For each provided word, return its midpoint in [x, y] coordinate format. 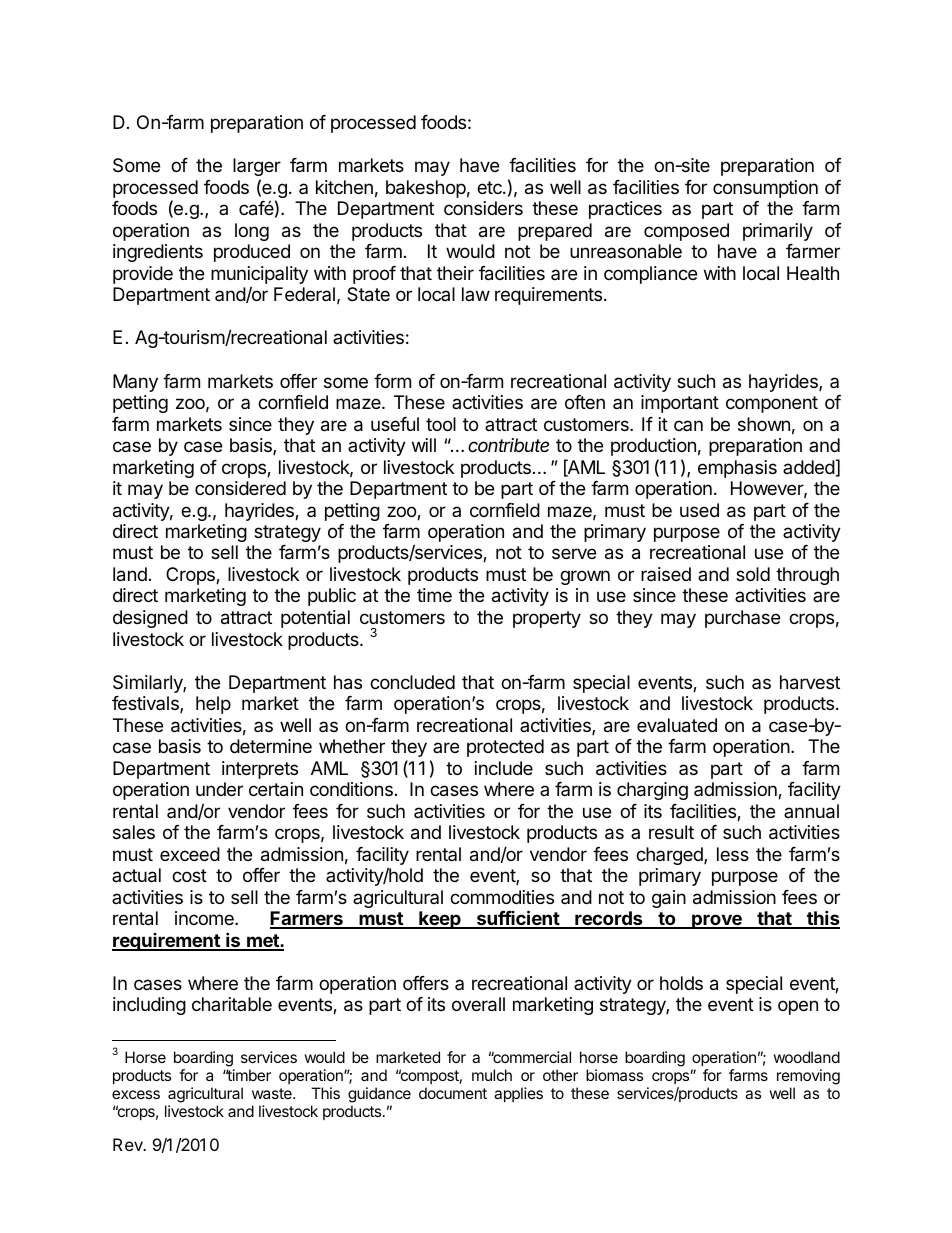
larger [257, 167]
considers [483, 208]
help [213, 705]
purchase [742, 619]
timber [248, 1075]
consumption [765, 189]
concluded [412, 682]
